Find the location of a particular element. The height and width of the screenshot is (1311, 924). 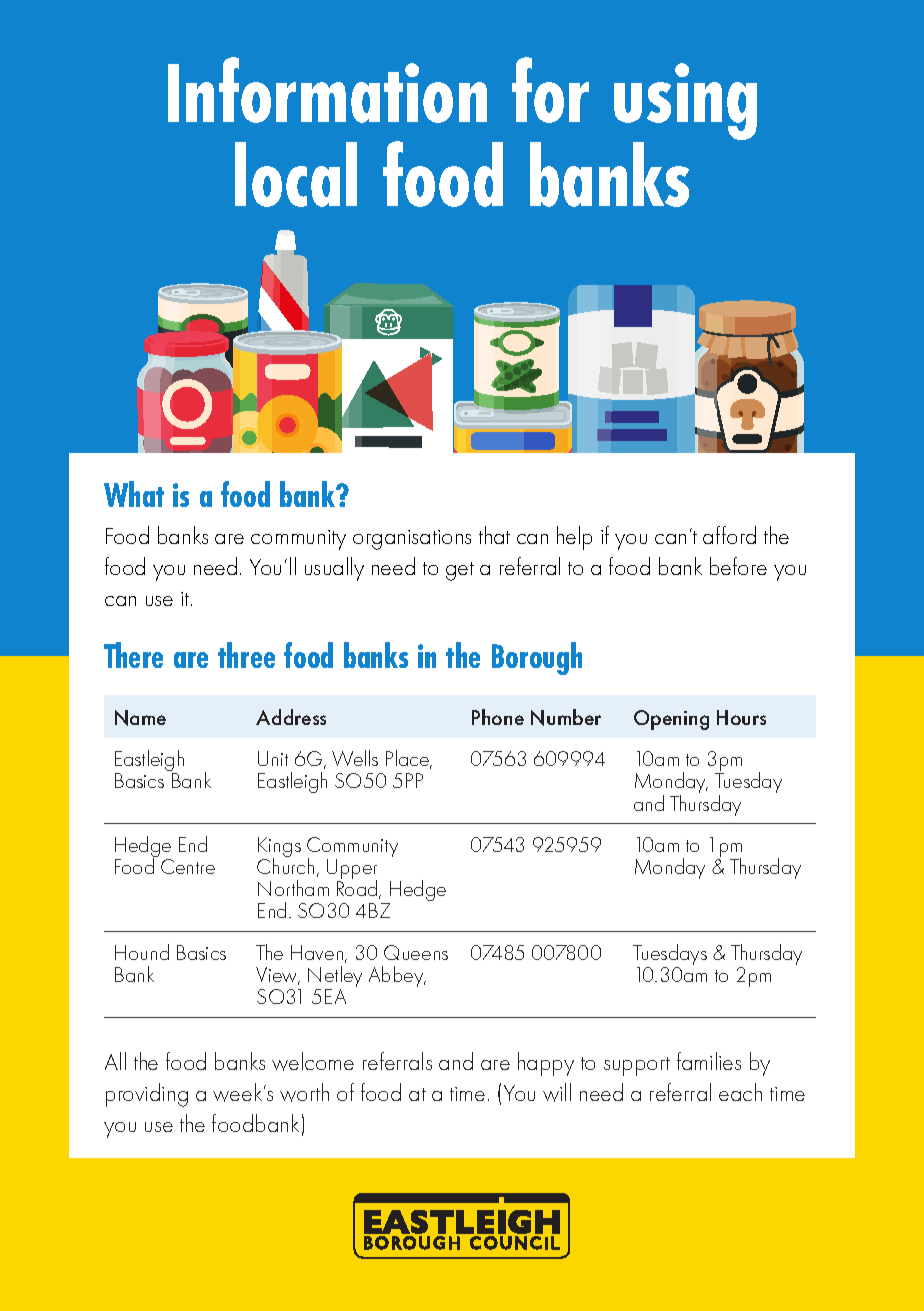

Opening is located at coordinates (671, 720).
